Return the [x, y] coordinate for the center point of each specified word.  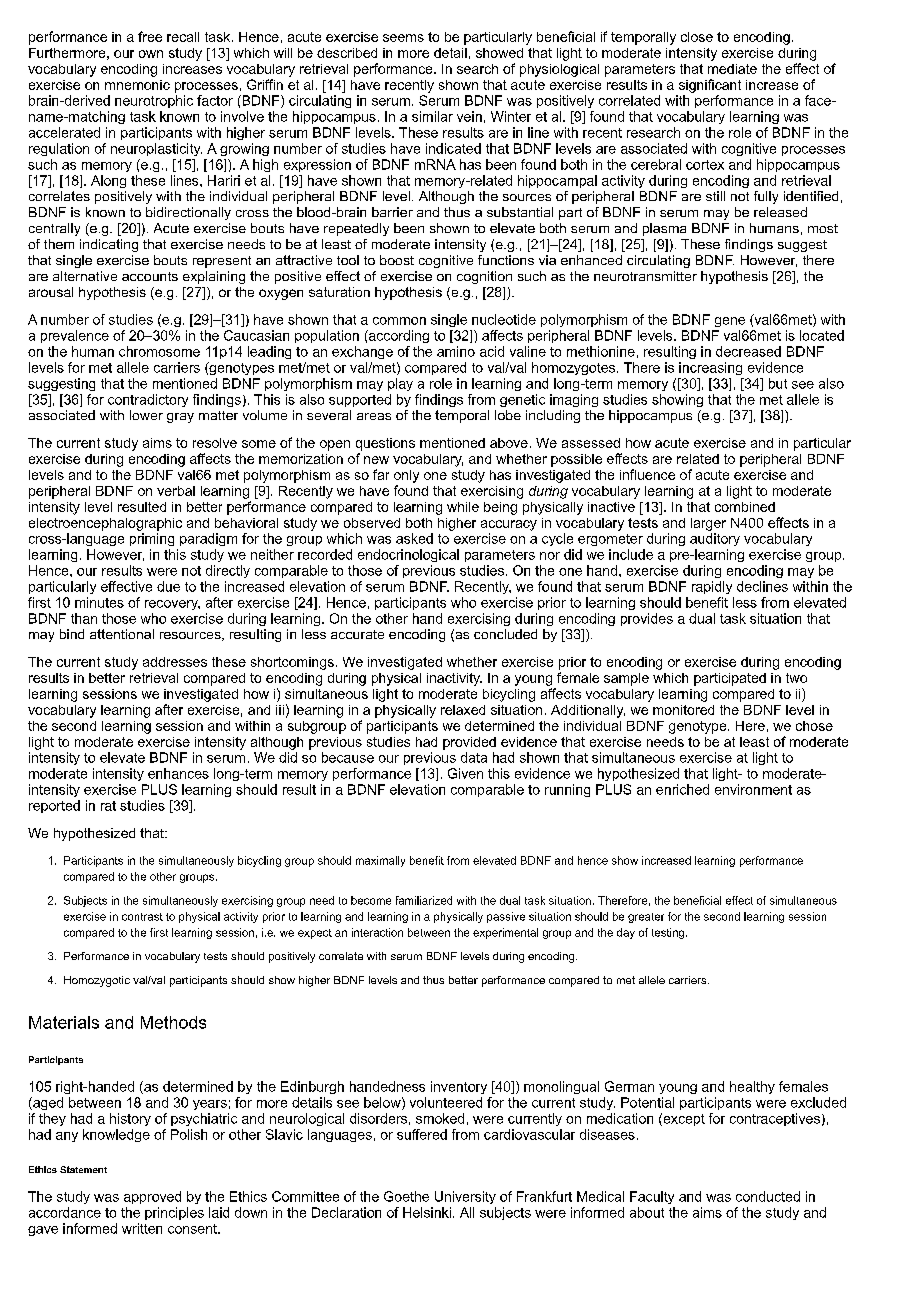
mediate [732, 69]
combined [745, 507]
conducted [768, 1196]
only [406, 476]
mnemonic [137, 85]
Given [465, 773]
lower [146, 415]
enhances [178, 773]
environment [753, 789]
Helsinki [427, 1212]
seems [403, 38]
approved [152, 1197]
